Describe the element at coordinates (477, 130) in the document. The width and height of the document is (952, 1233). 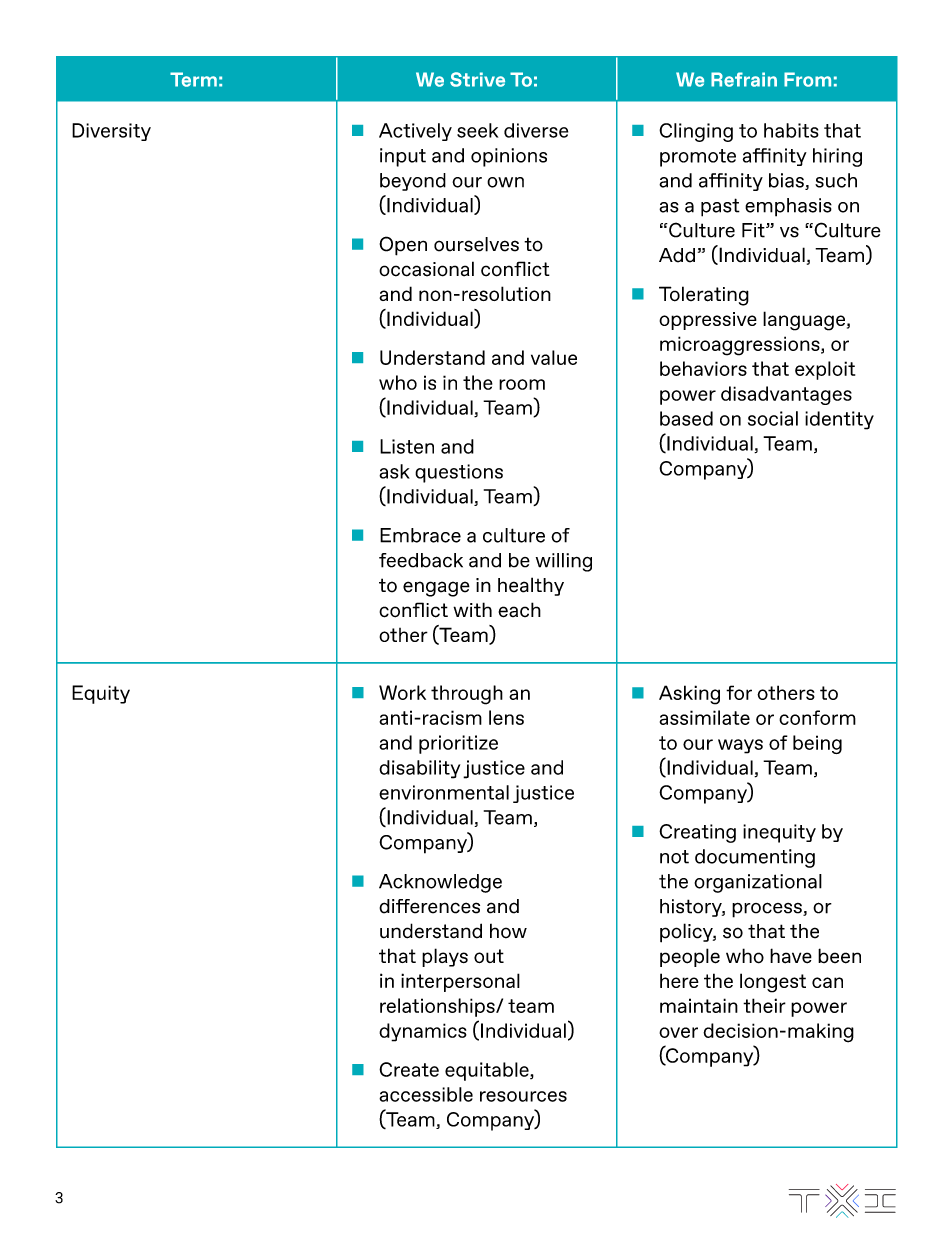
I see `seek` at that location.
